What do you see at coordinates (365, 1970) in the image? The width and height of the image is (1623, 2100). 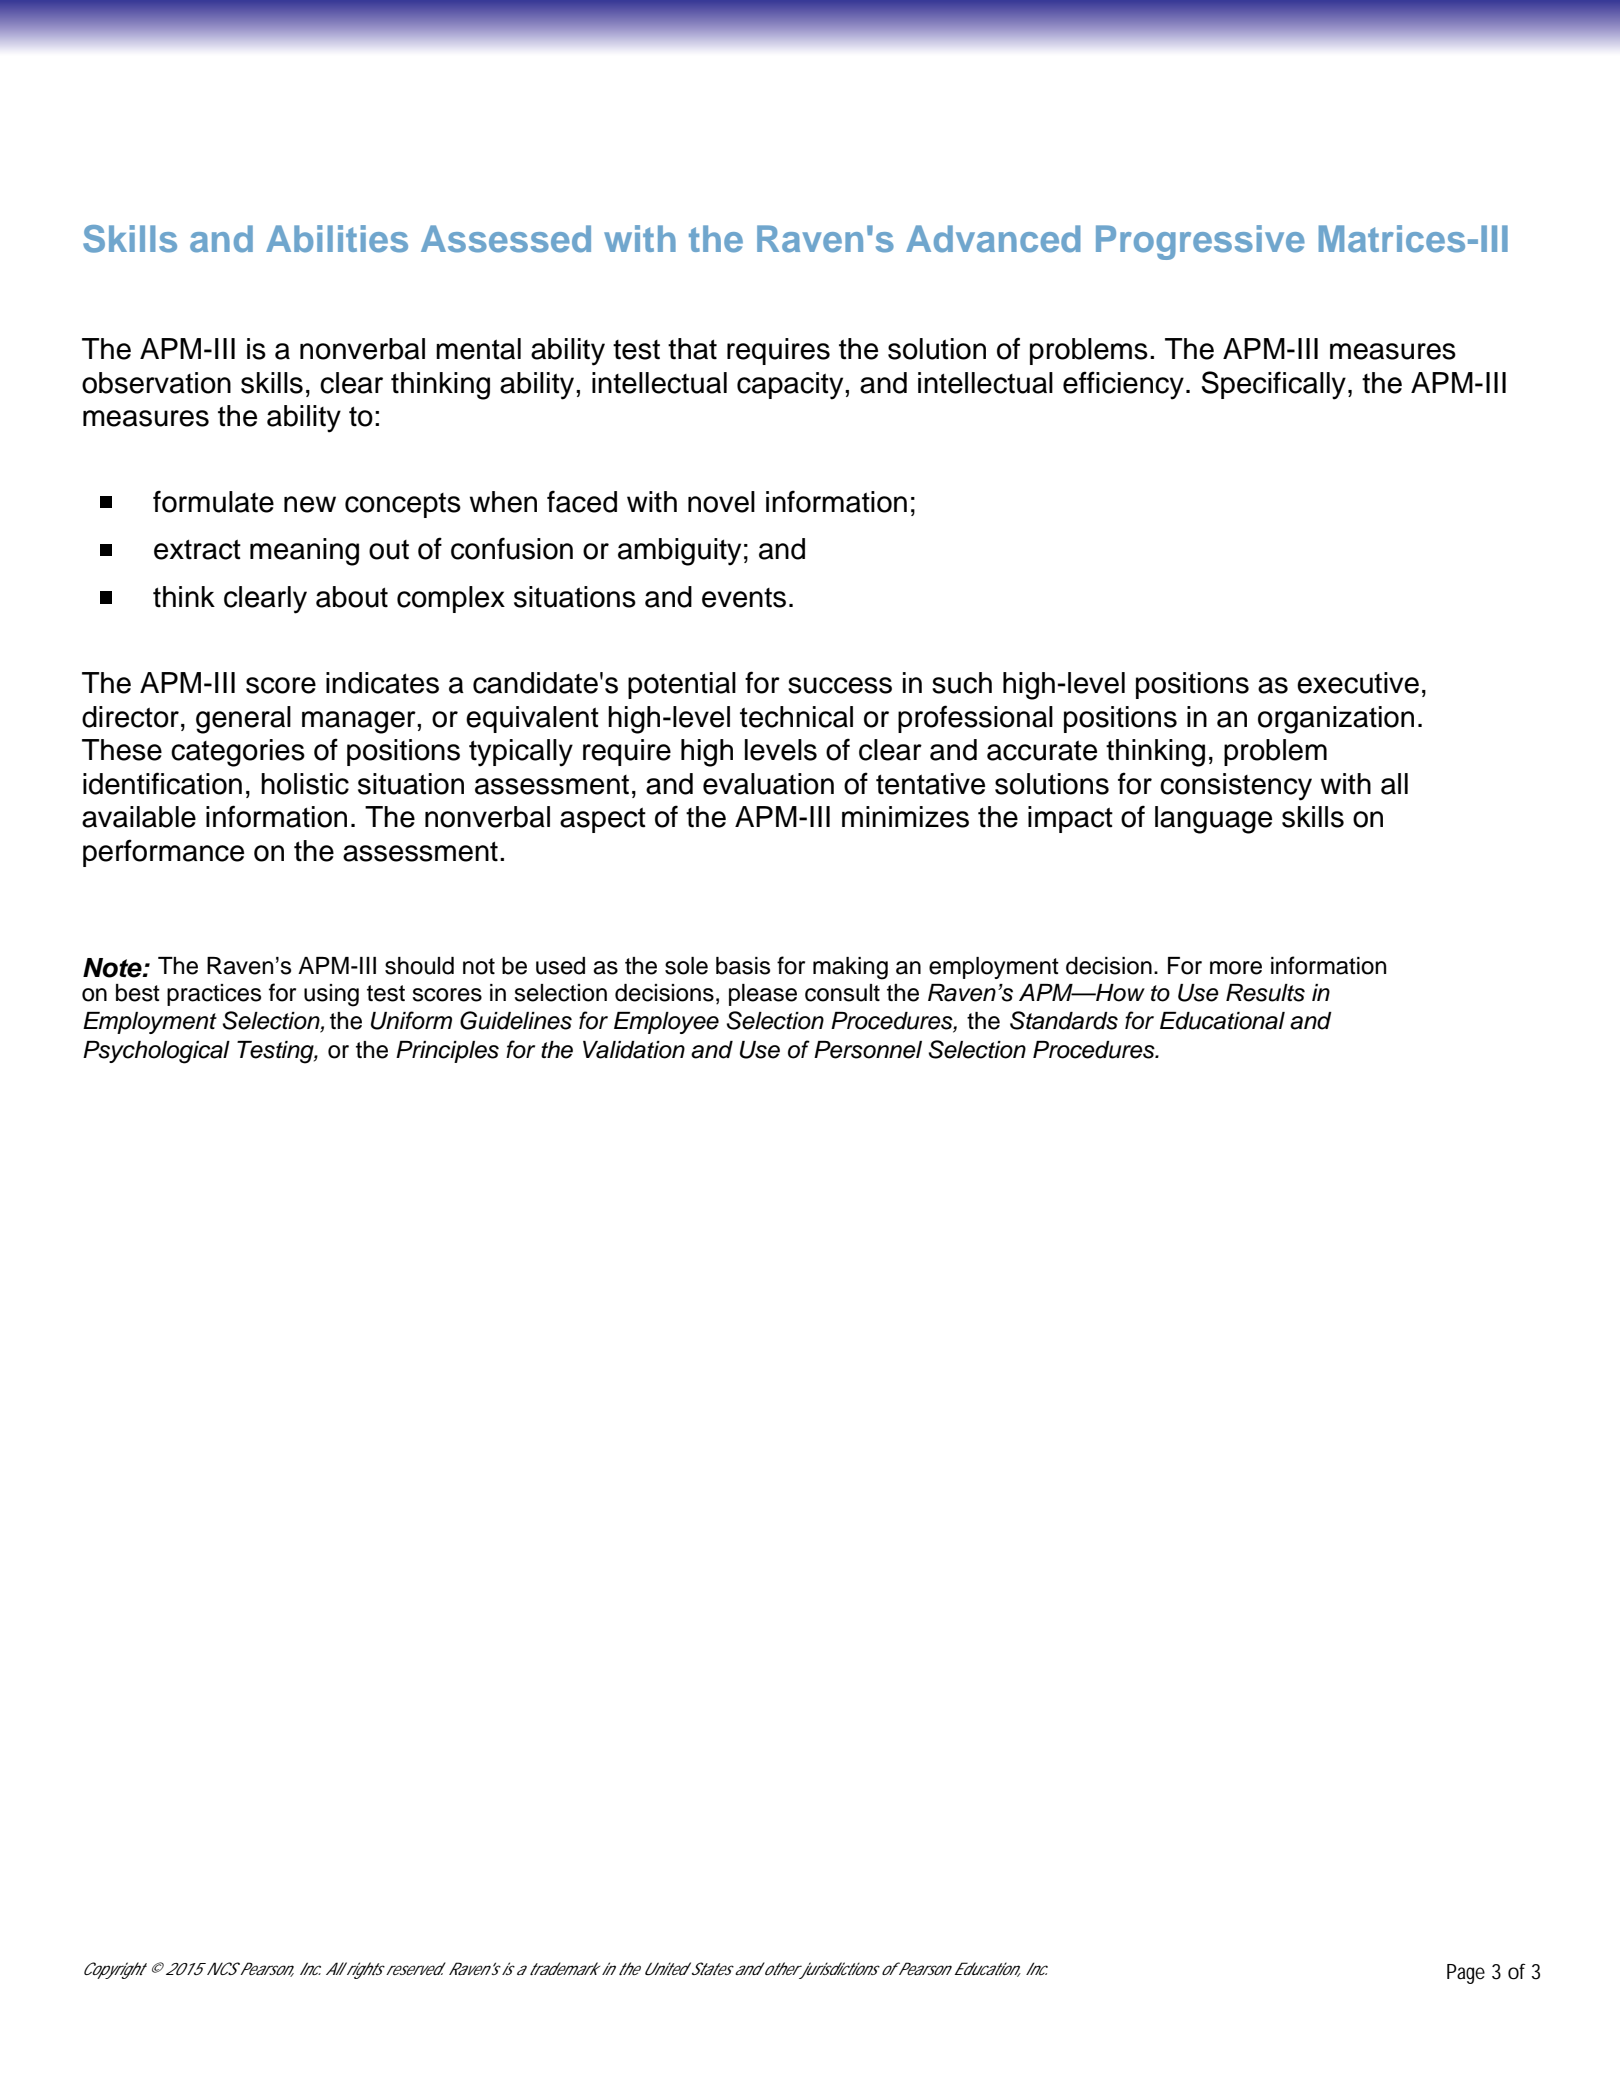 I see `rights` at bounding box center [365, 1970].
